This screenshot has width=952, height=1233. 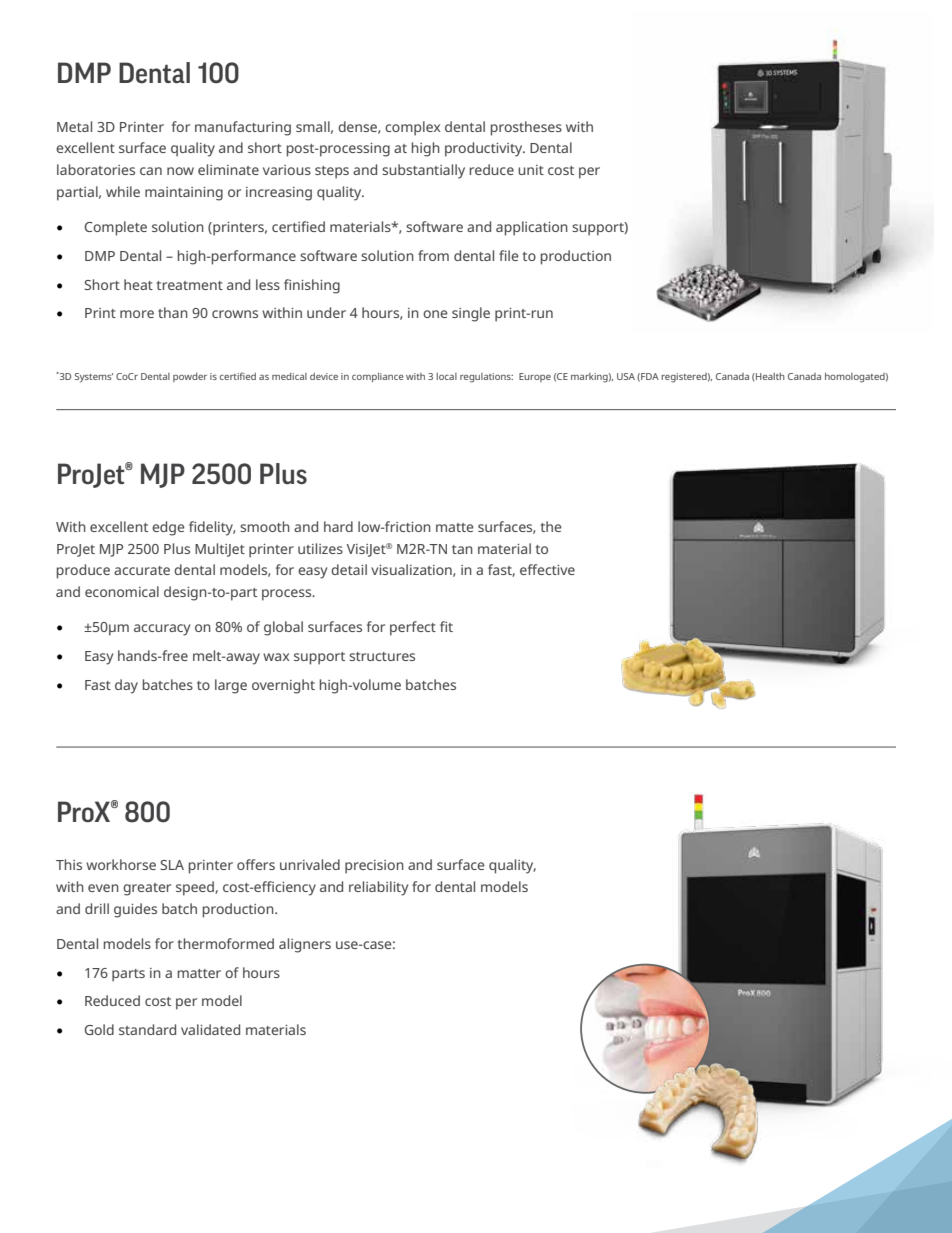 I want to click on substantially, so click(x=423, y=171).
